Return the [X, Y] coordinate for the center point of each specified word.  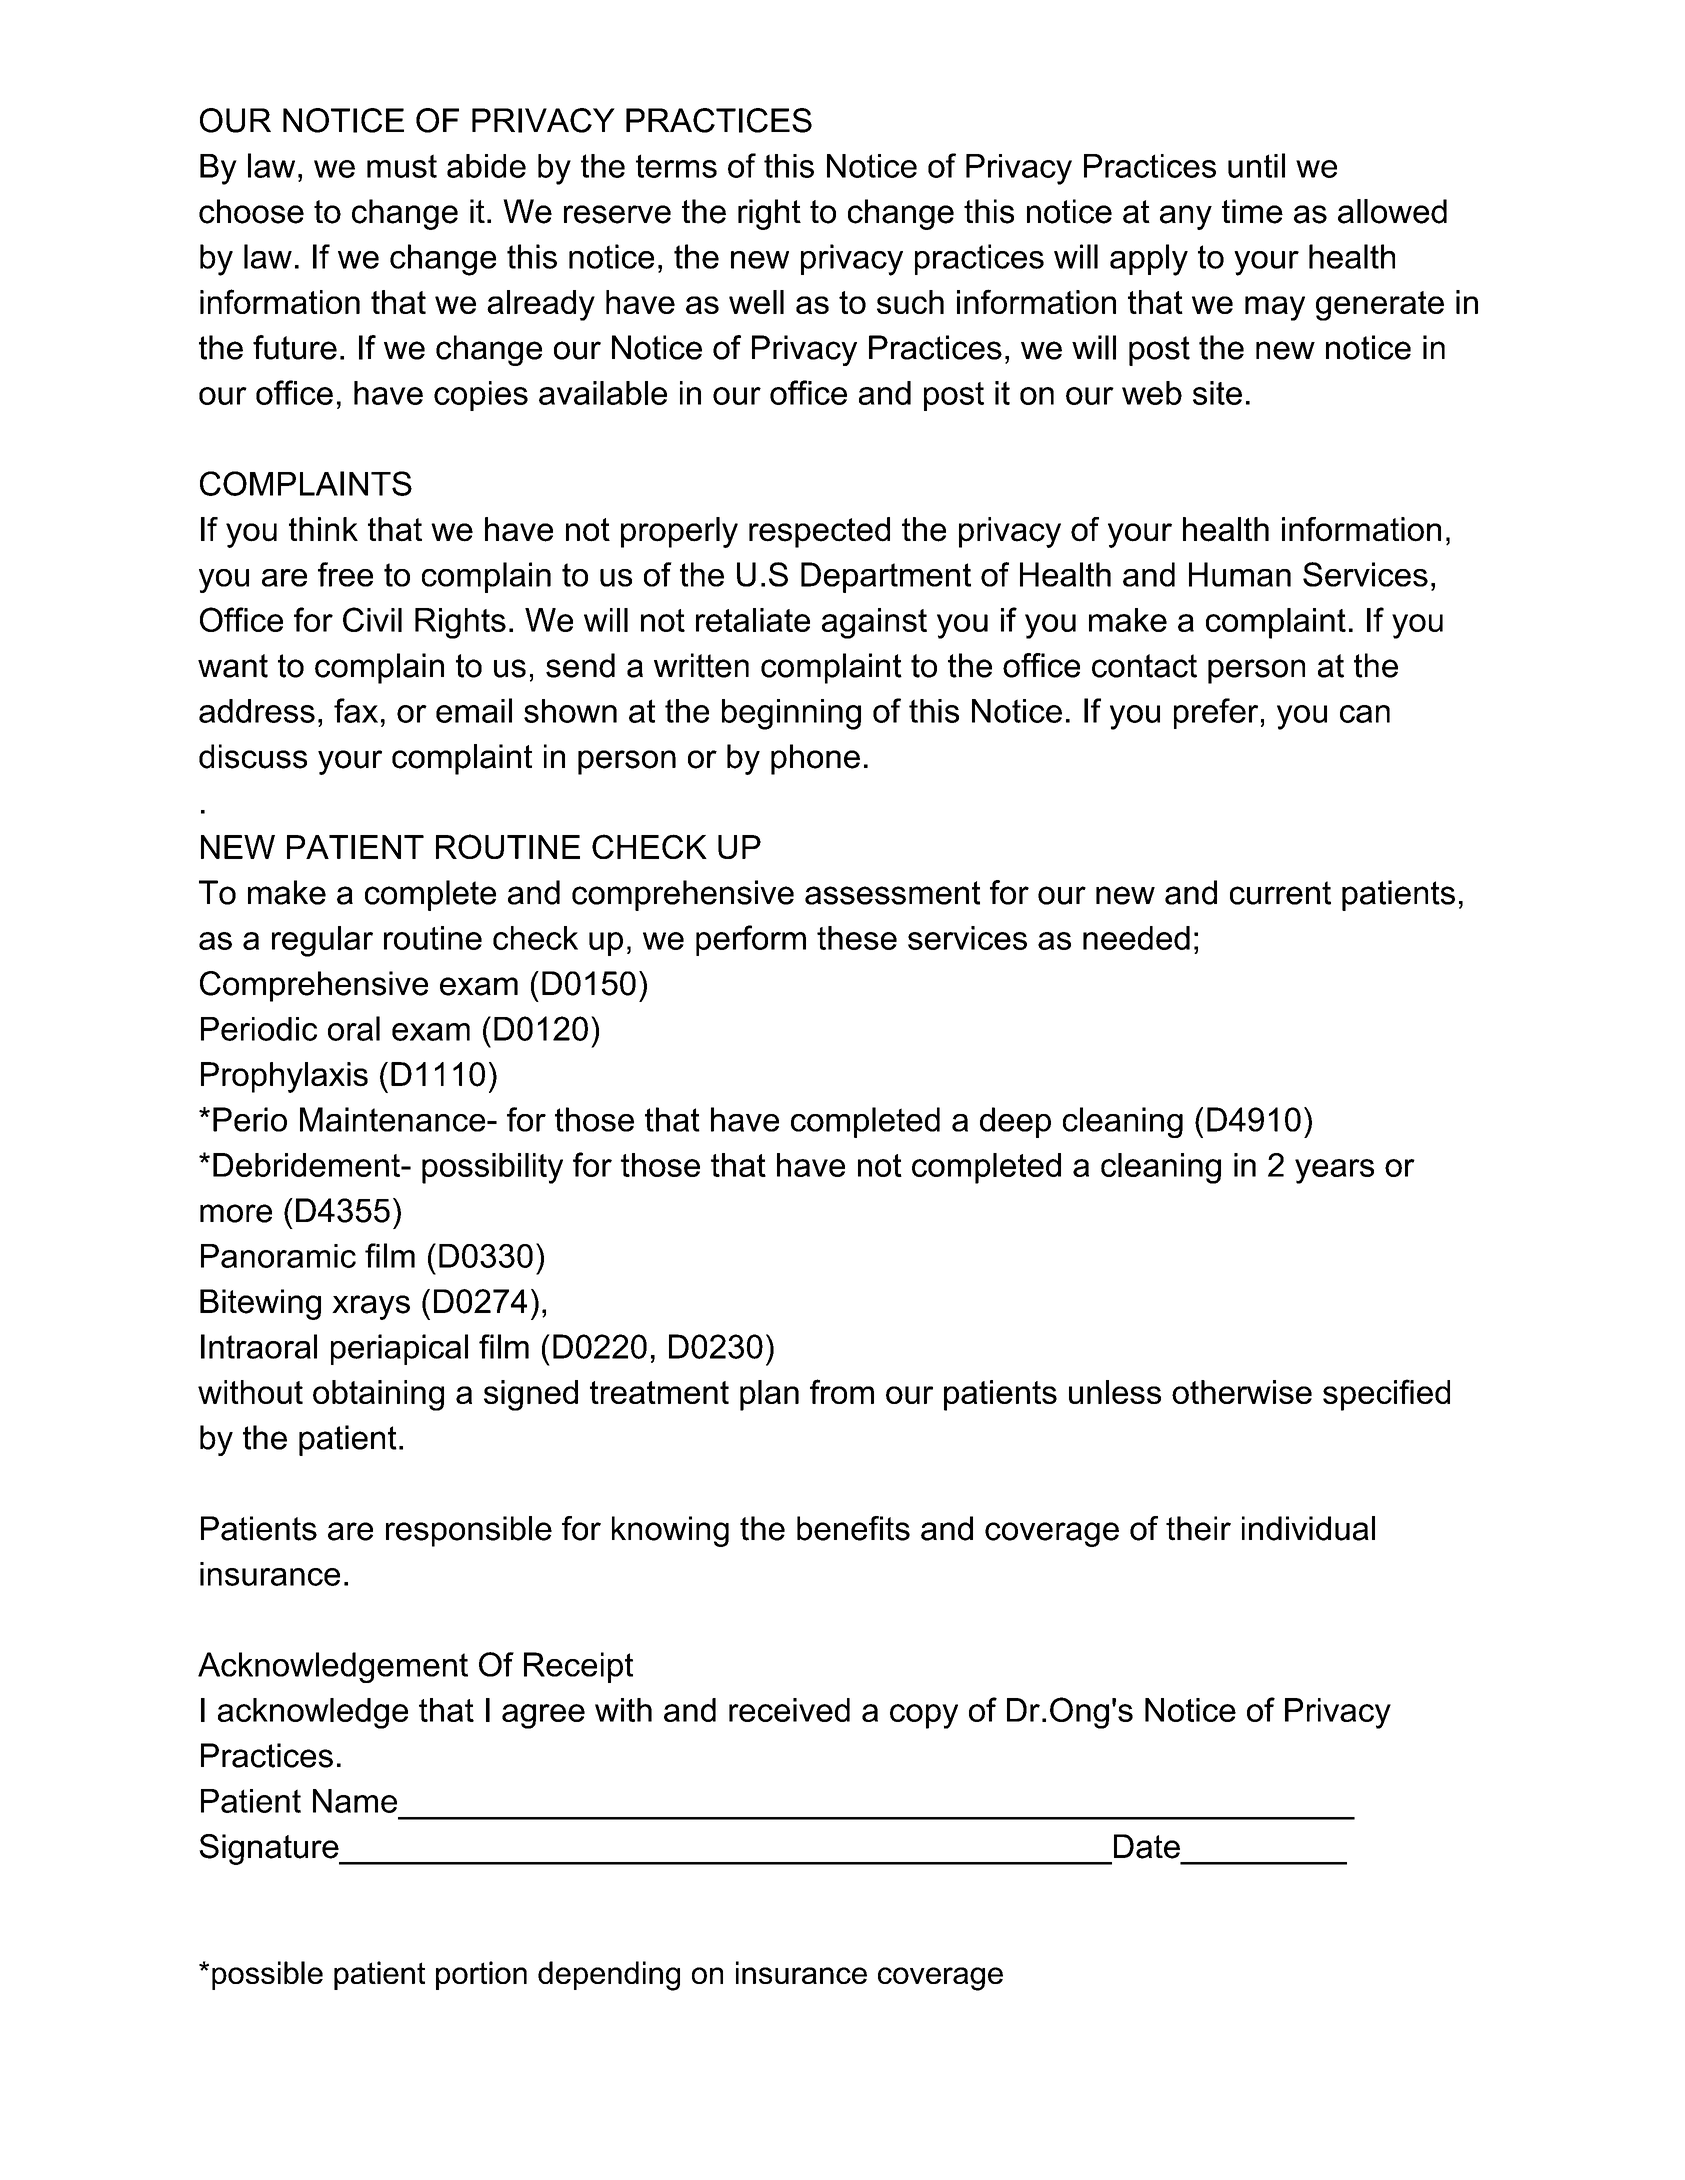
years [1334, 1171]
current [1280, 893]
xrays [371, 1307]
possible [267, 1975]
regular [322, 941]
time [1252, 211]
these [857, 938]
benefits [853, 1528]
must [402, 166]
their [1198, 1528]
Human [1240, 574]
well [756, 302]
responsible [469, 1531]
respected [819, 532]
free [345, 574]
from [842, 1391]
